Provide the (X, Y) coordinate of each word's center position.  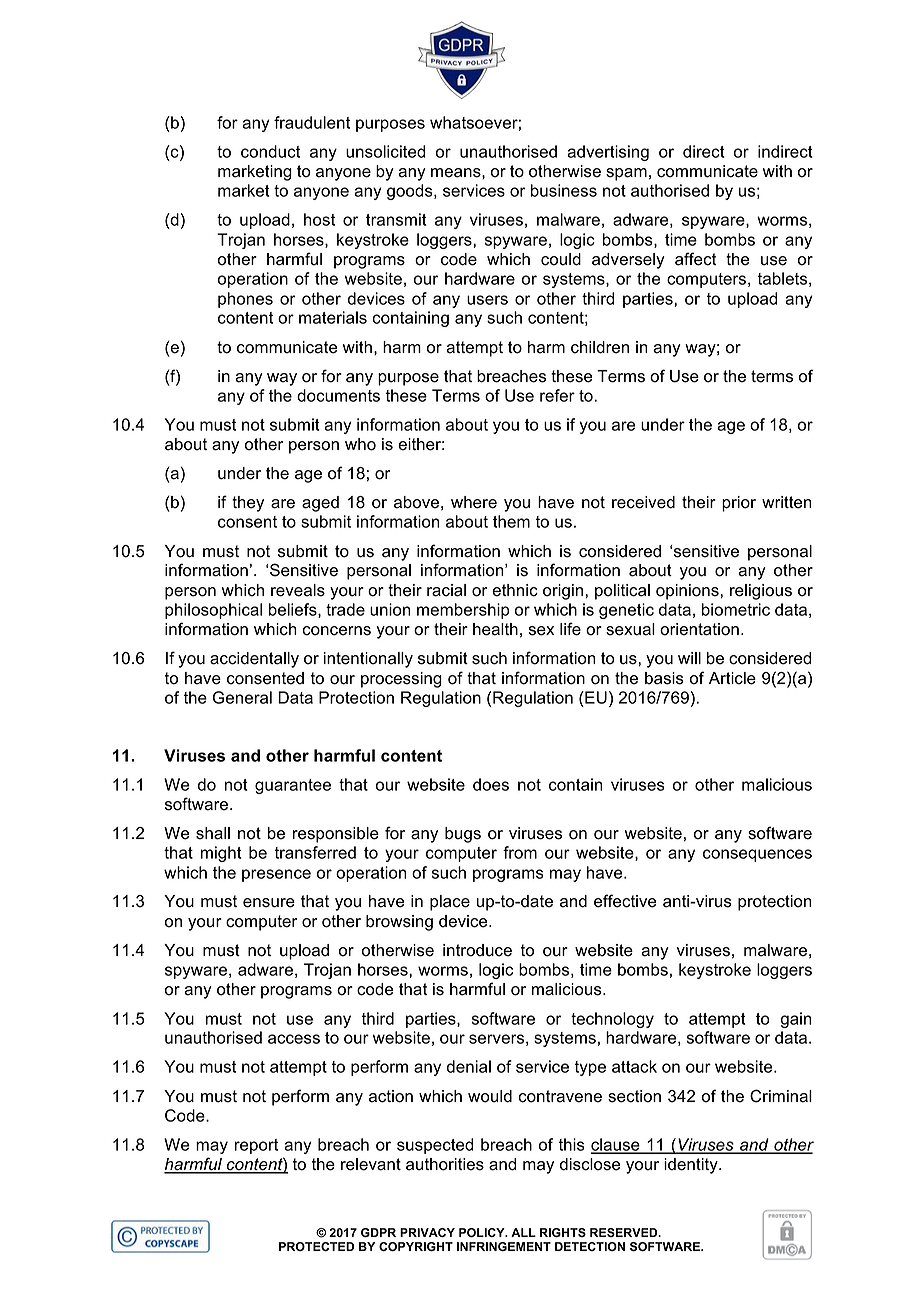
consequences (757, 855)
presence (276, 875)
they (248, 504)
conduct (270, 151)
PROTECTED (316, 1246)
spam (626, 174)
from (520, 852)
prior (739, 504)
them (511, 521)
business (564, 190)
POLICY (483, 1232)
